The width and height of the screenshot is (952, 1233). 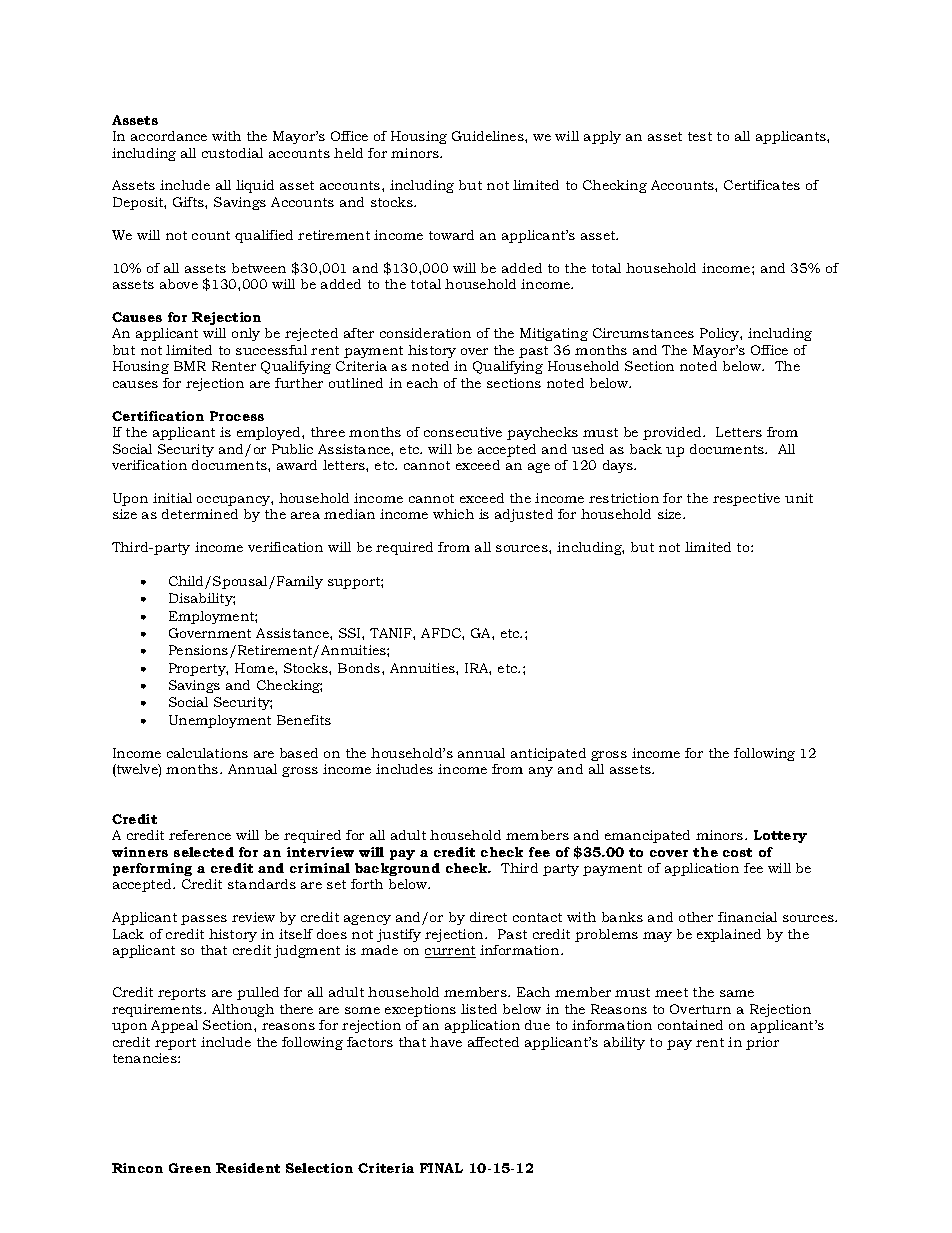 I want to click on test, so click(x=700, y=136).
